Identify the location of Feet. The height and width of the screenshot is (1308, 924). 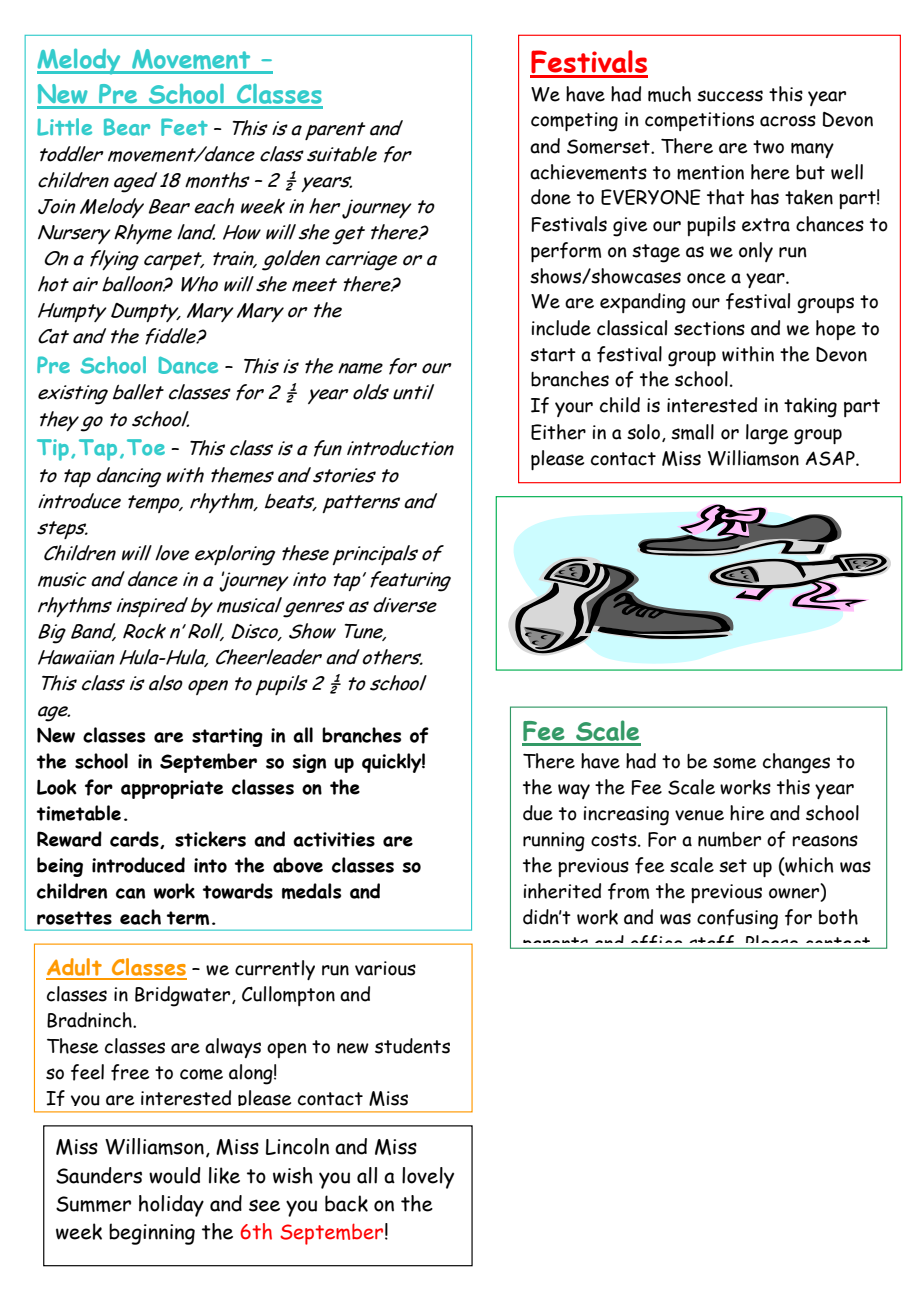
(184, 127).
